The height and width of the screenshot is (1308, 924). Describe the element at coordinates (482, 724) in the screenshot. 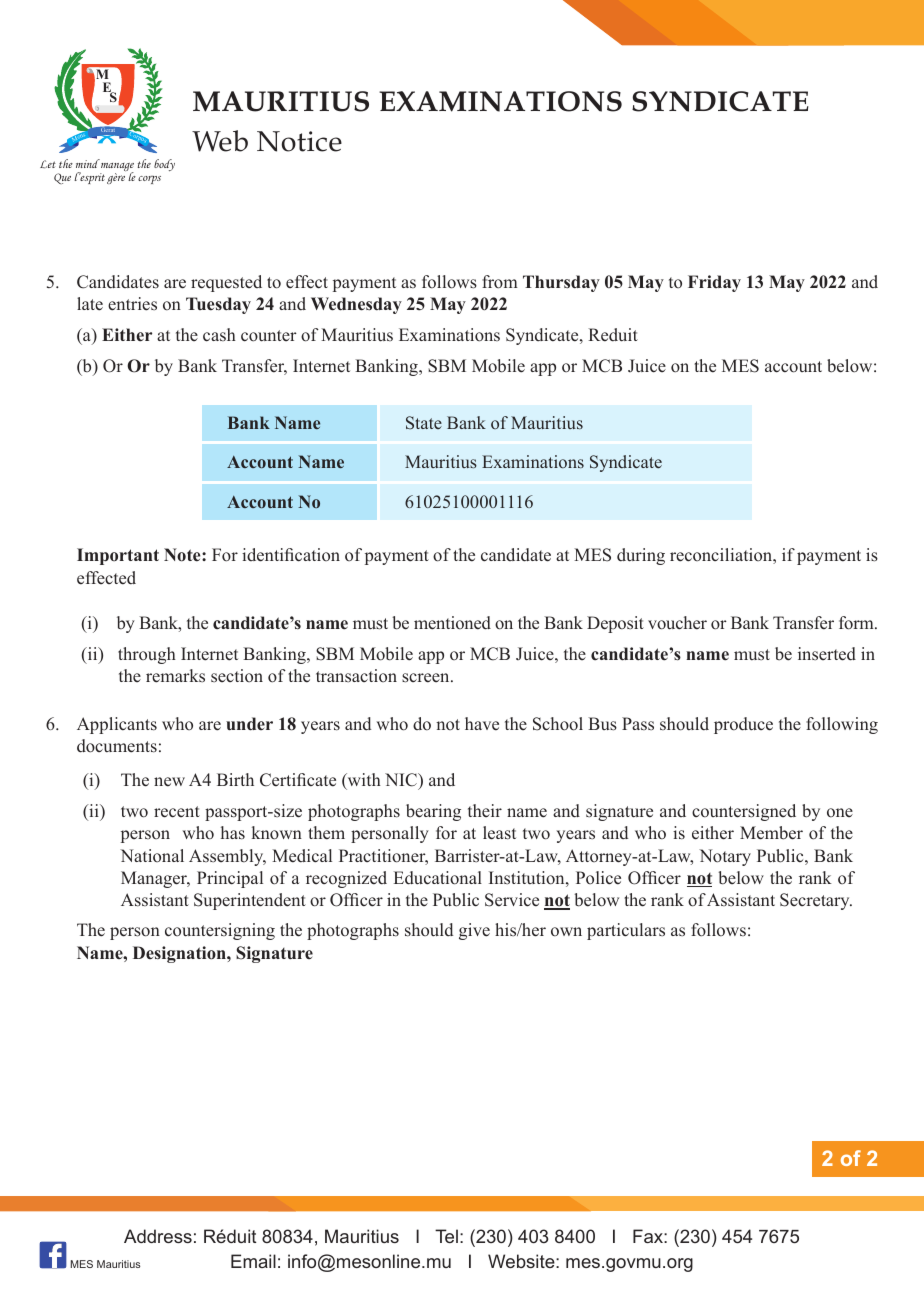

I see `have` at that location.
